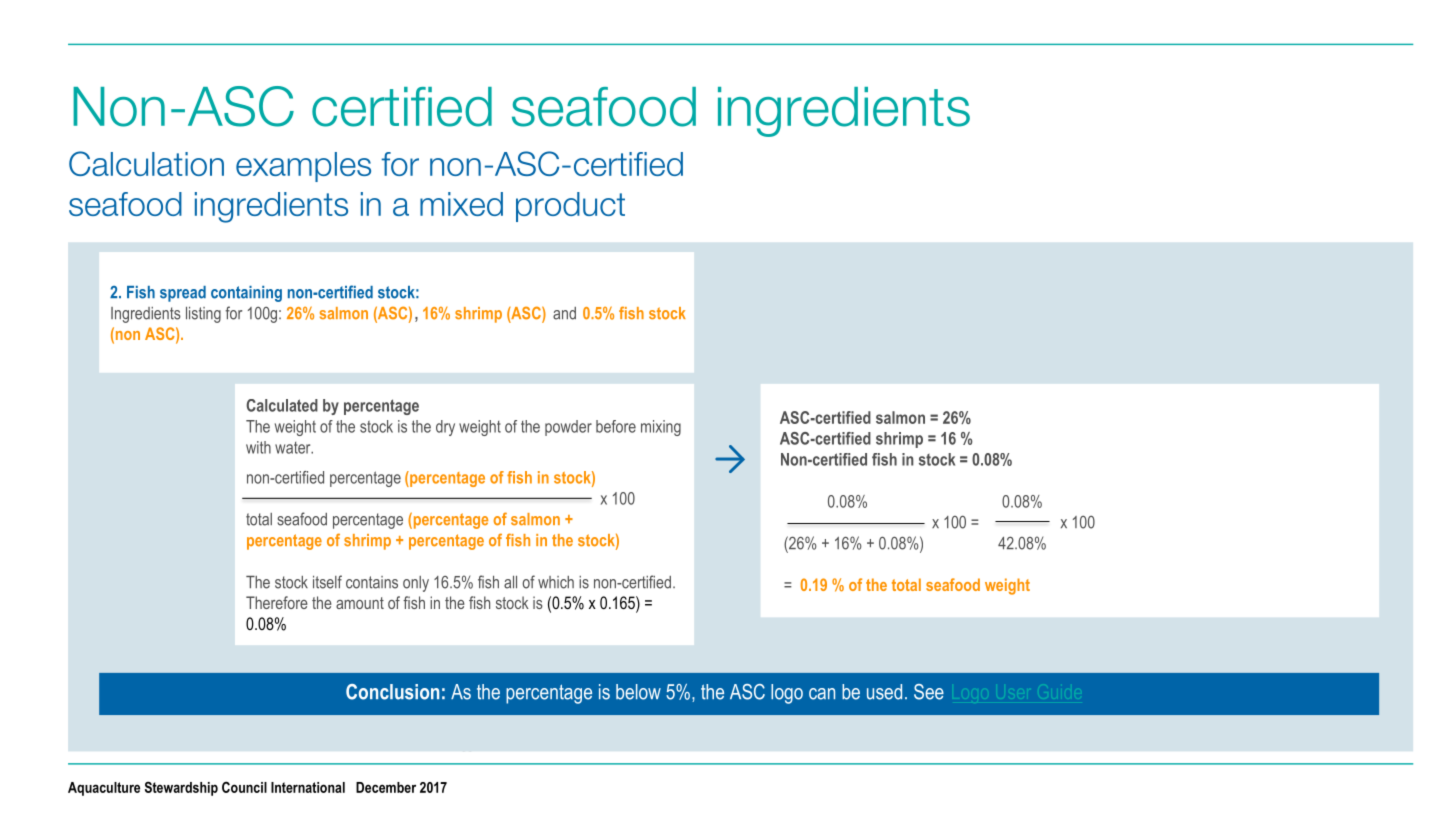  I want to click on mixed, so click(461, 204).
